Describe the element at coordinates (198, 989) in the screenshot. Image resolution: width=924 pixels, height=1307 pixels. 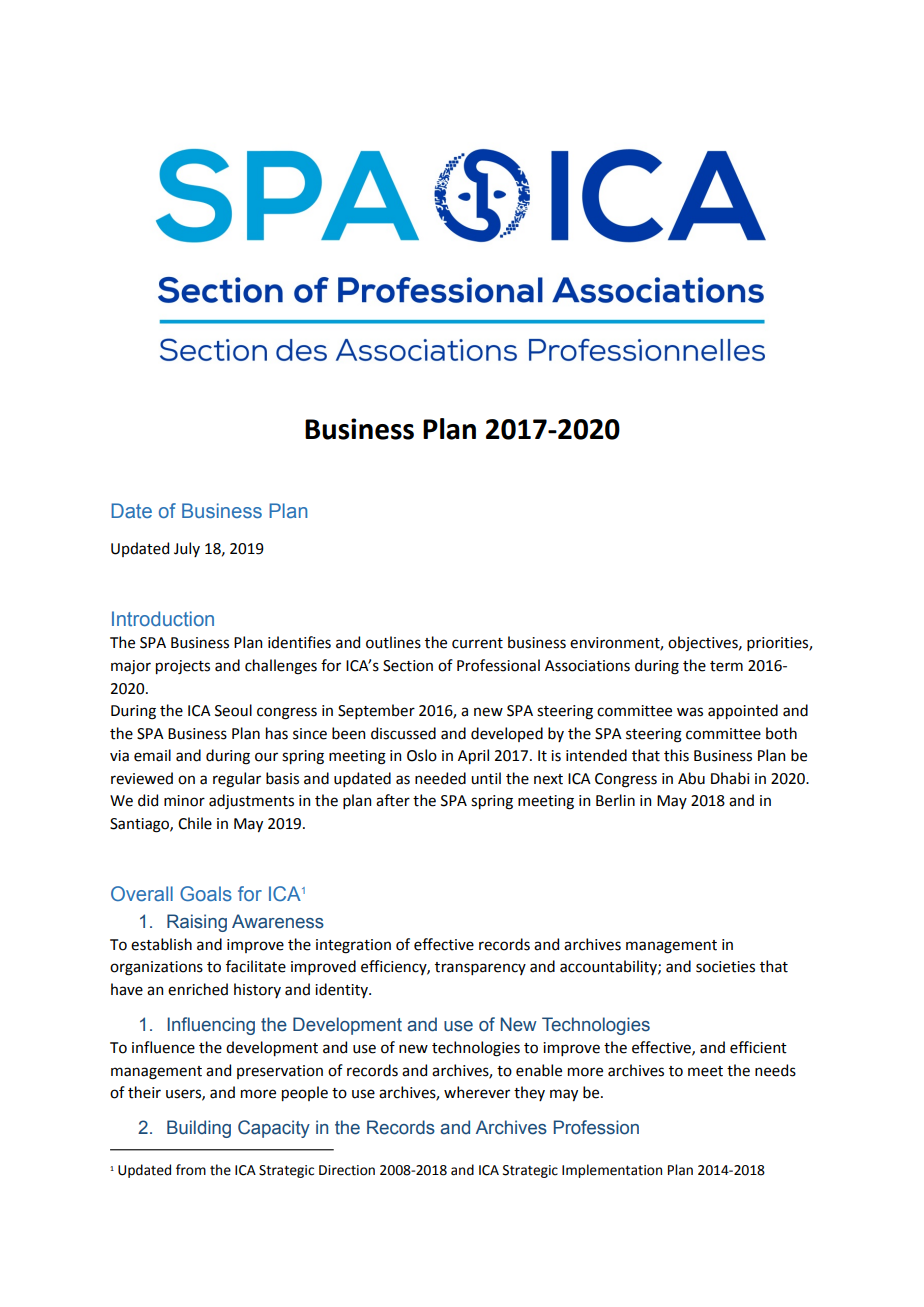
I see `enriched` at that location.
